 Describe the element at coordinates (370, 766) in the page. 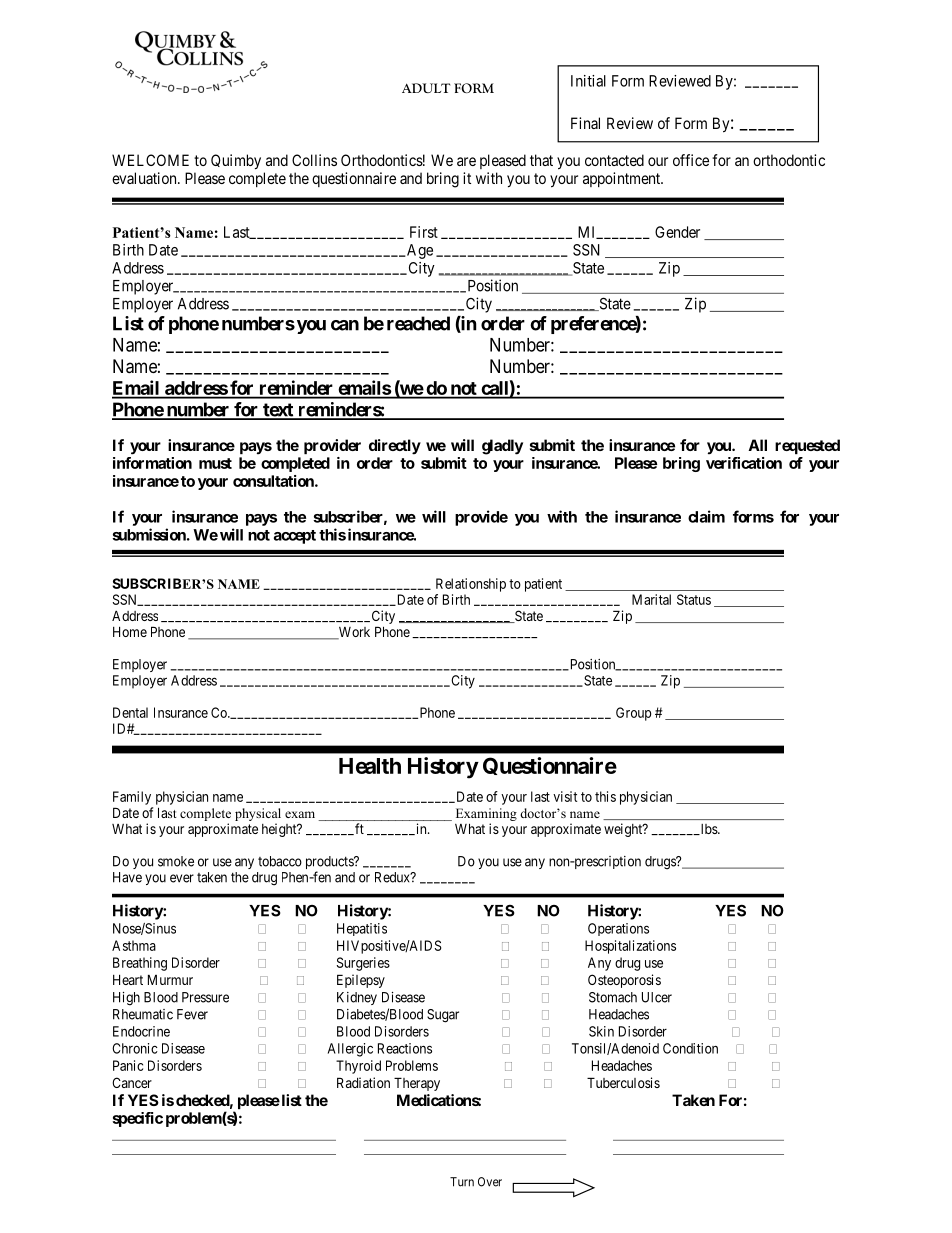

I see `Health` at that location.
